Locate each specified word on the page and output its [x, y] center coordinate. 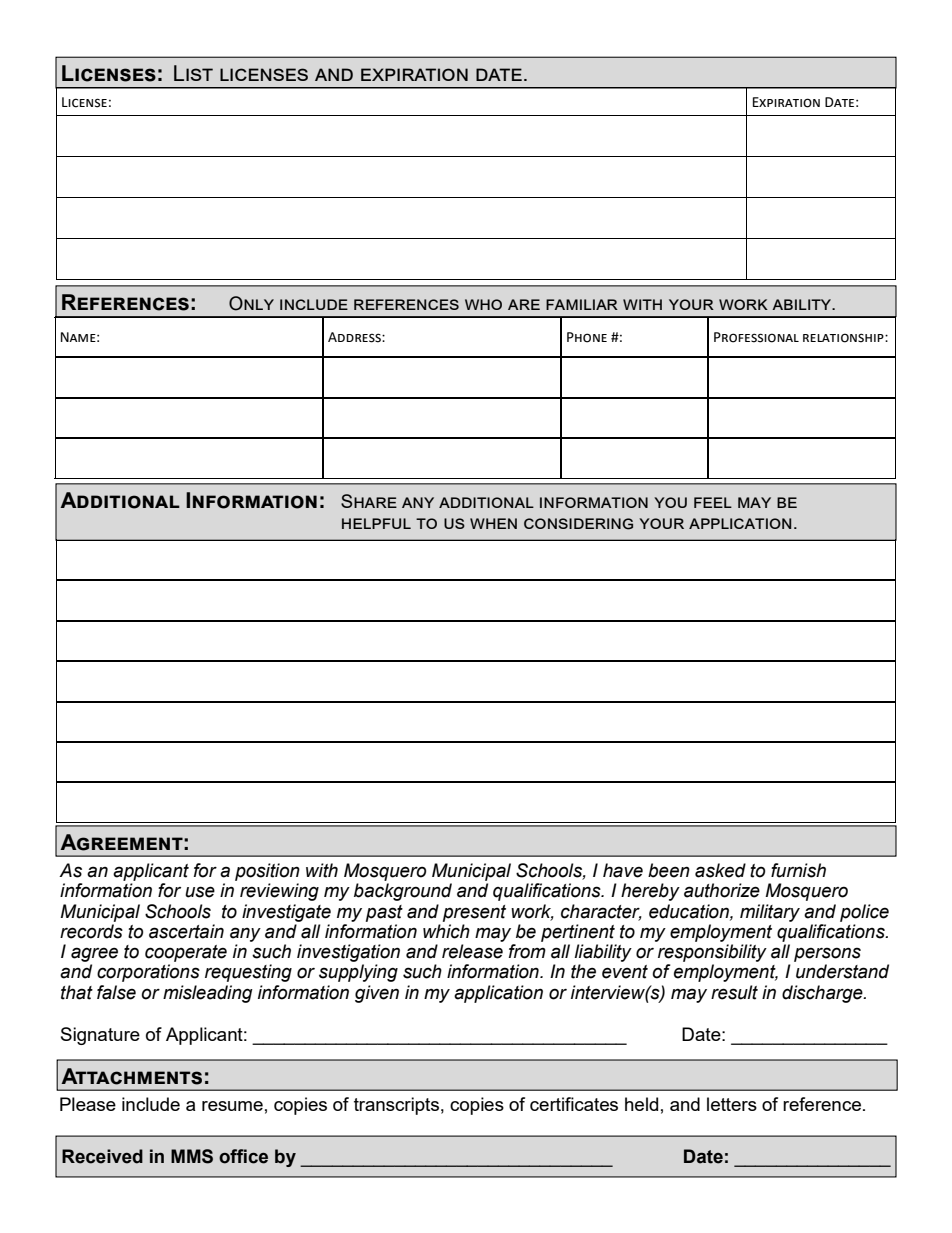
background [403, 892]
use [200, 892]
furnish [798, 870]
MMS [192, 1156]
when [493, 523]
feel [713, 502]
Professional [756, 337]
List [193, 73]
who [483, 304]
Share [369, 501]
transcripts [396, 1106]
